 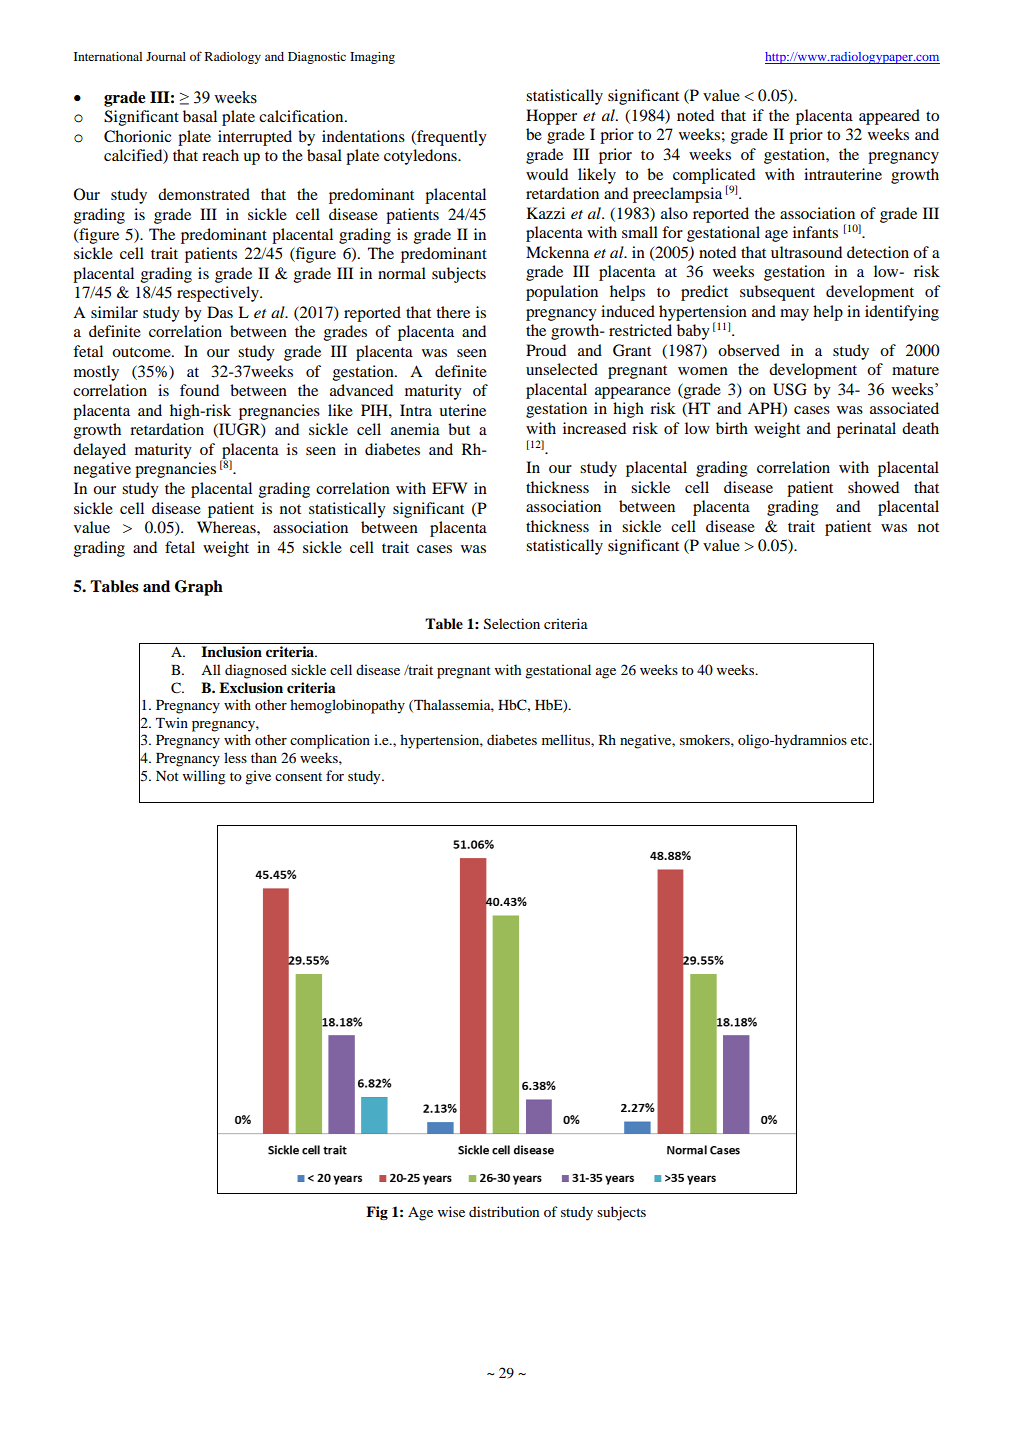 I want to click on distribution, so click(x=504, y=1211).
